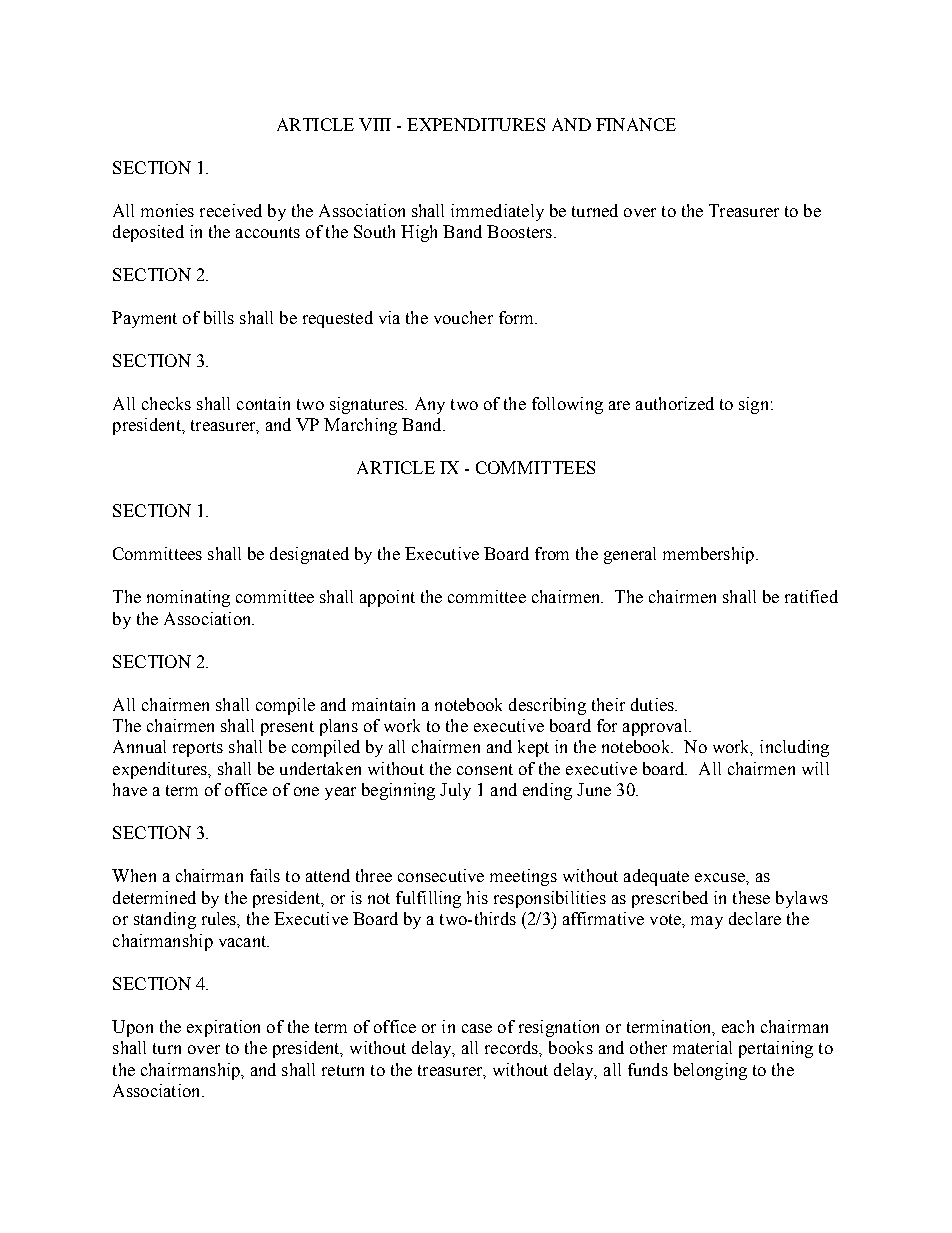 The image size is (952, 1233). Describe the element at coordinates (636, 124) in the screenshot. I see `FINANCE` at that location.
